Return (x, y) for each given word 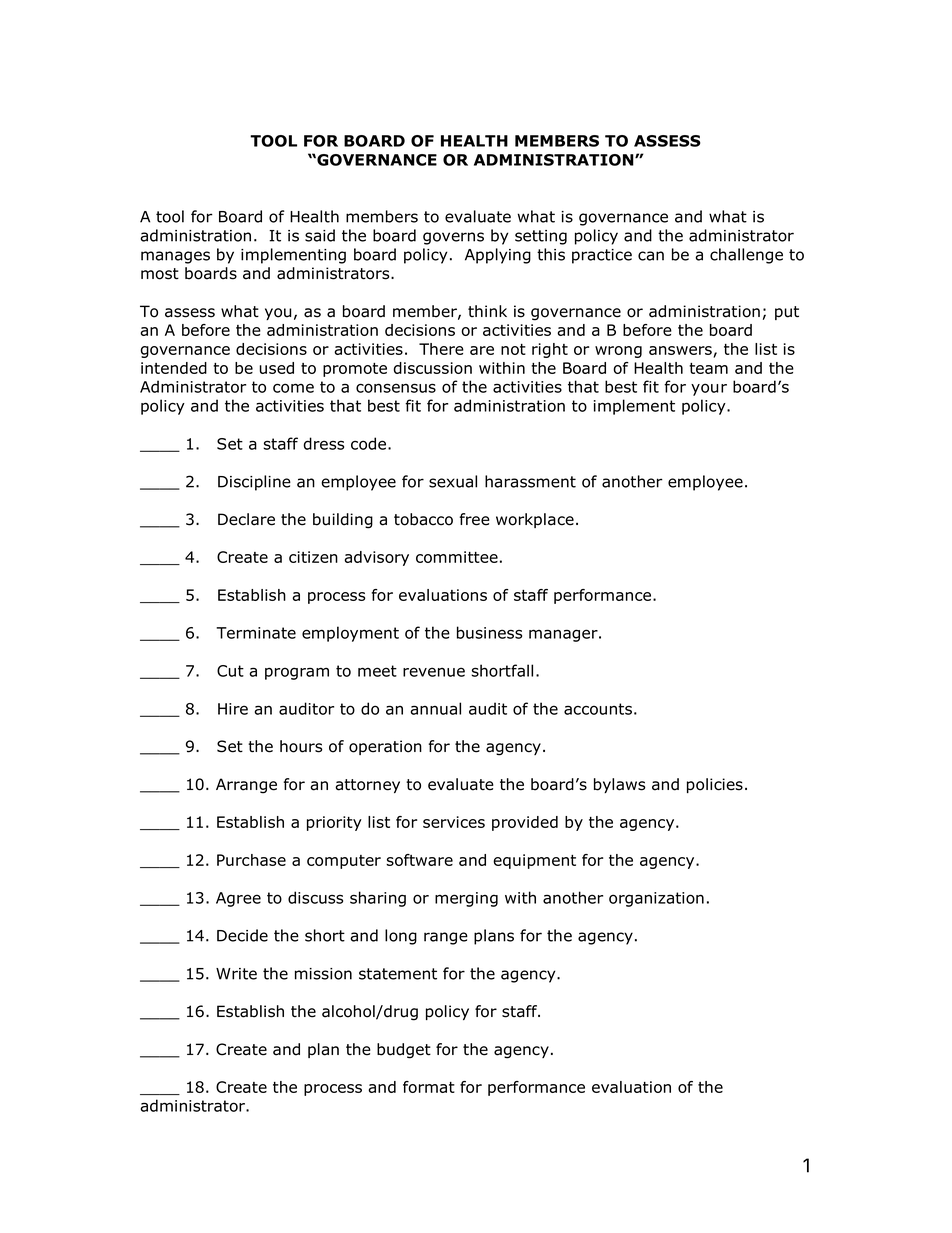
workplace (535, 520)
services (454, 822)
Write (236, 974)
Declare (246, 519)
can (651, 256)
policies (715, 785)
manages (175, 257)
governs (453, 238)
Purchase (251, 860)
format (429, 1087)
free (474, 519)
